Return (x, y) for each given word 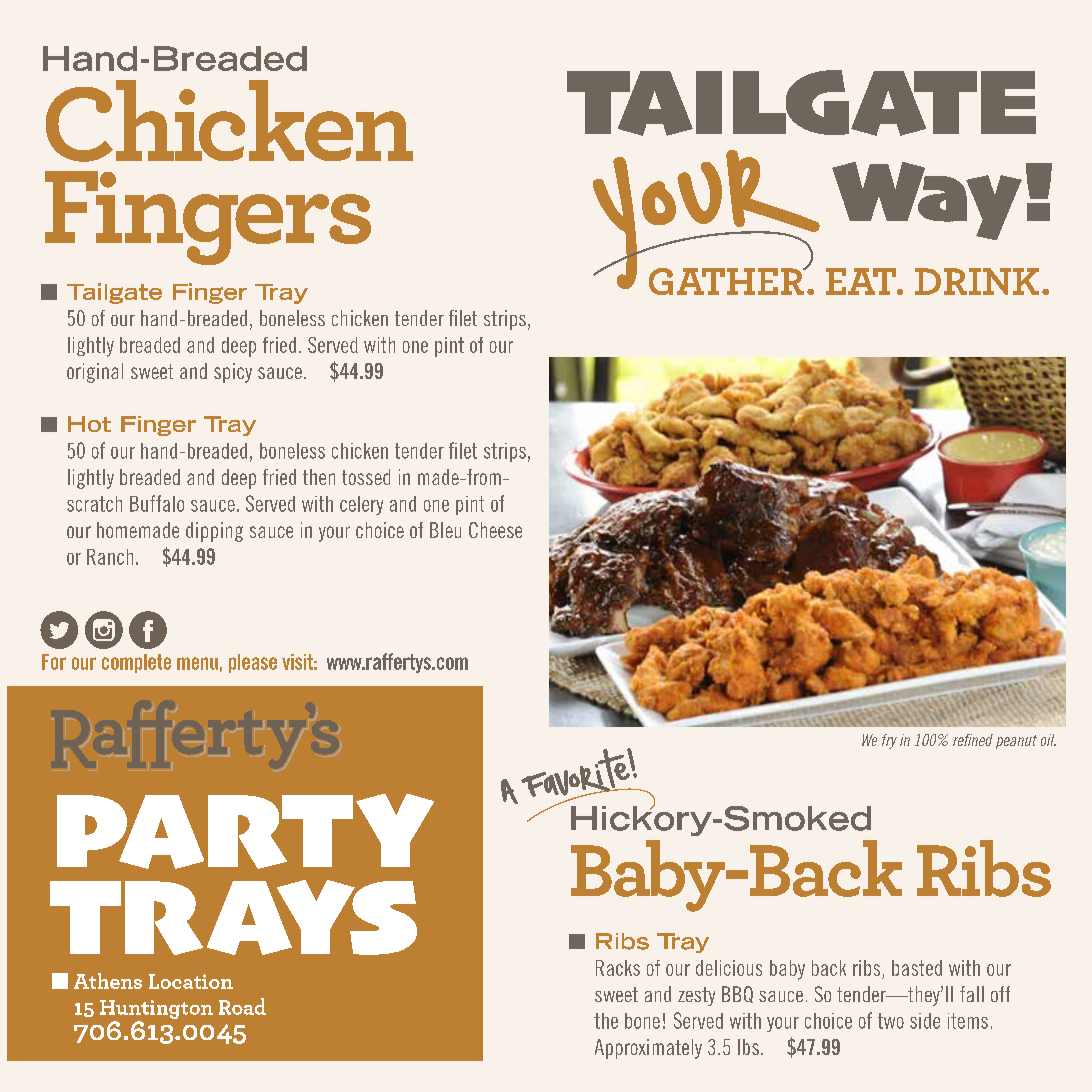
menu (197, 663)
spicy (233, 373)
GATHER (727, 281)
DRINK (977, 281)
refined (973, 740)
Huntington (156, 1009)
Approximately (648, 1049)
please (253, 663)
